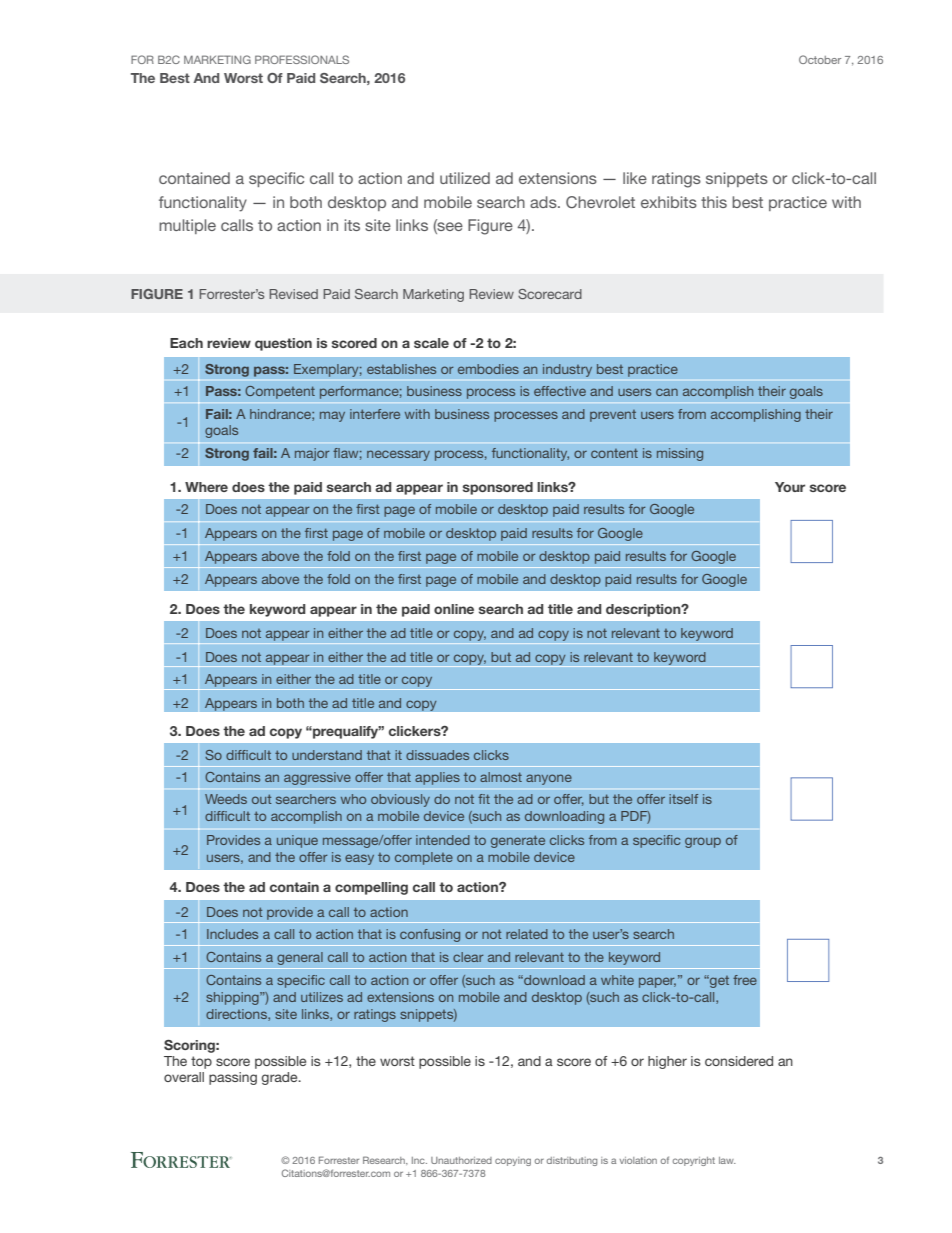 This page has width=952, height=1233. I want to click on Your, so click(790, 487).
